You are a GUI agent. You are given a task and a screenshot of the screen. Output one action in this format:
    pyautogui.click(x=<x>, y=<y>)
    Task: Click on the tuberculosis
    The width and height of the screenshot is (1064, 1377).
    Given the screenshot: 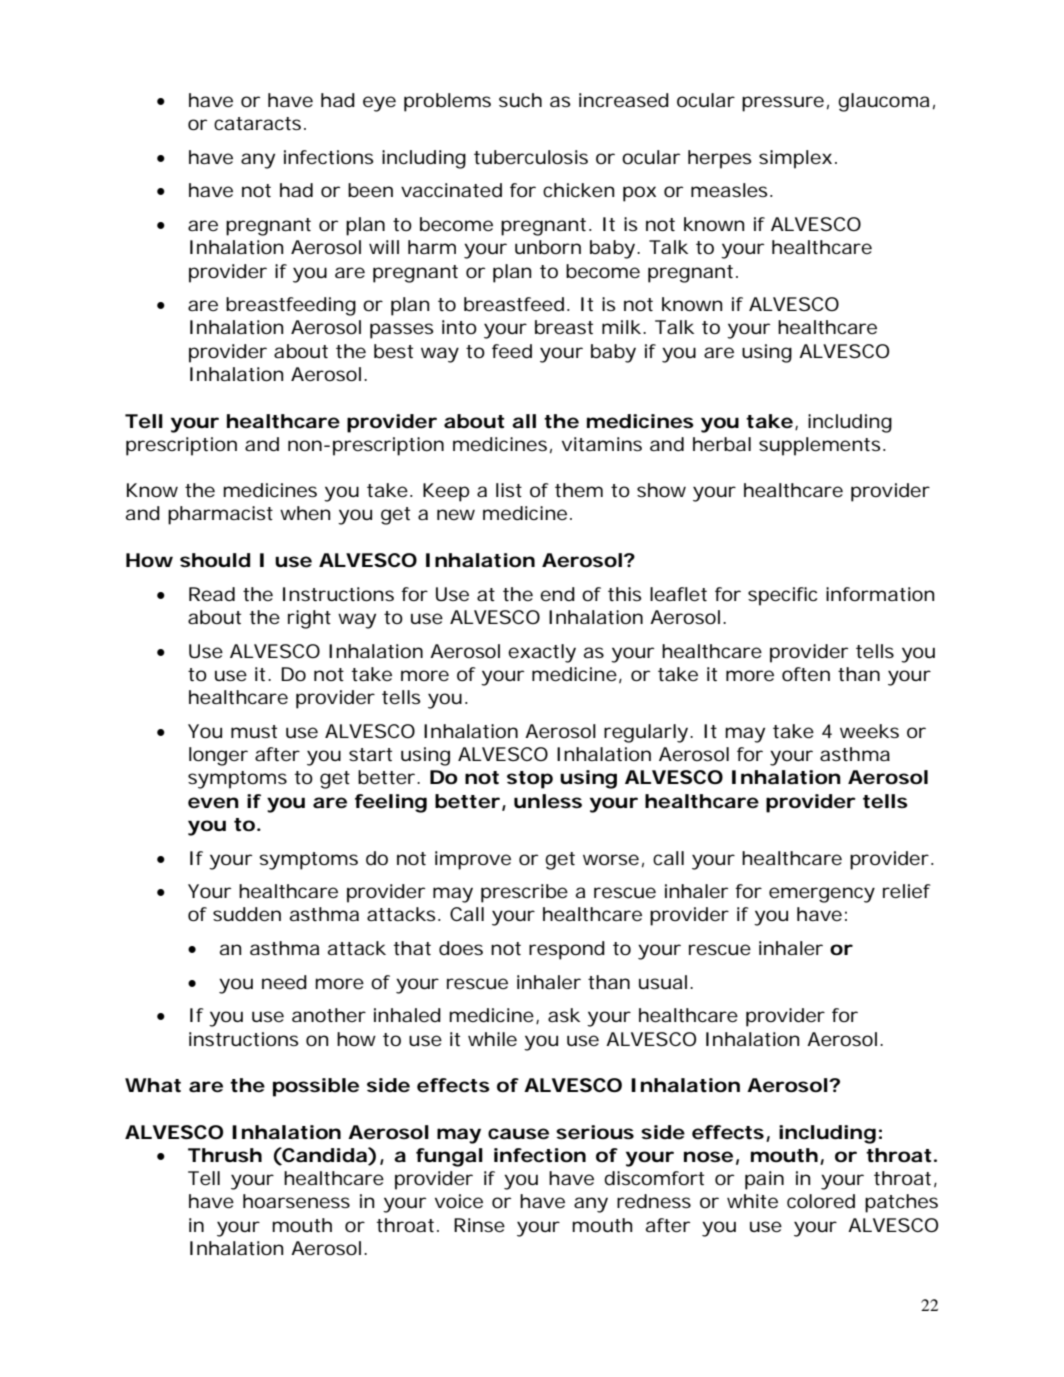 What is the action you would take?
    pyautogui.click(x=531, y=157)
